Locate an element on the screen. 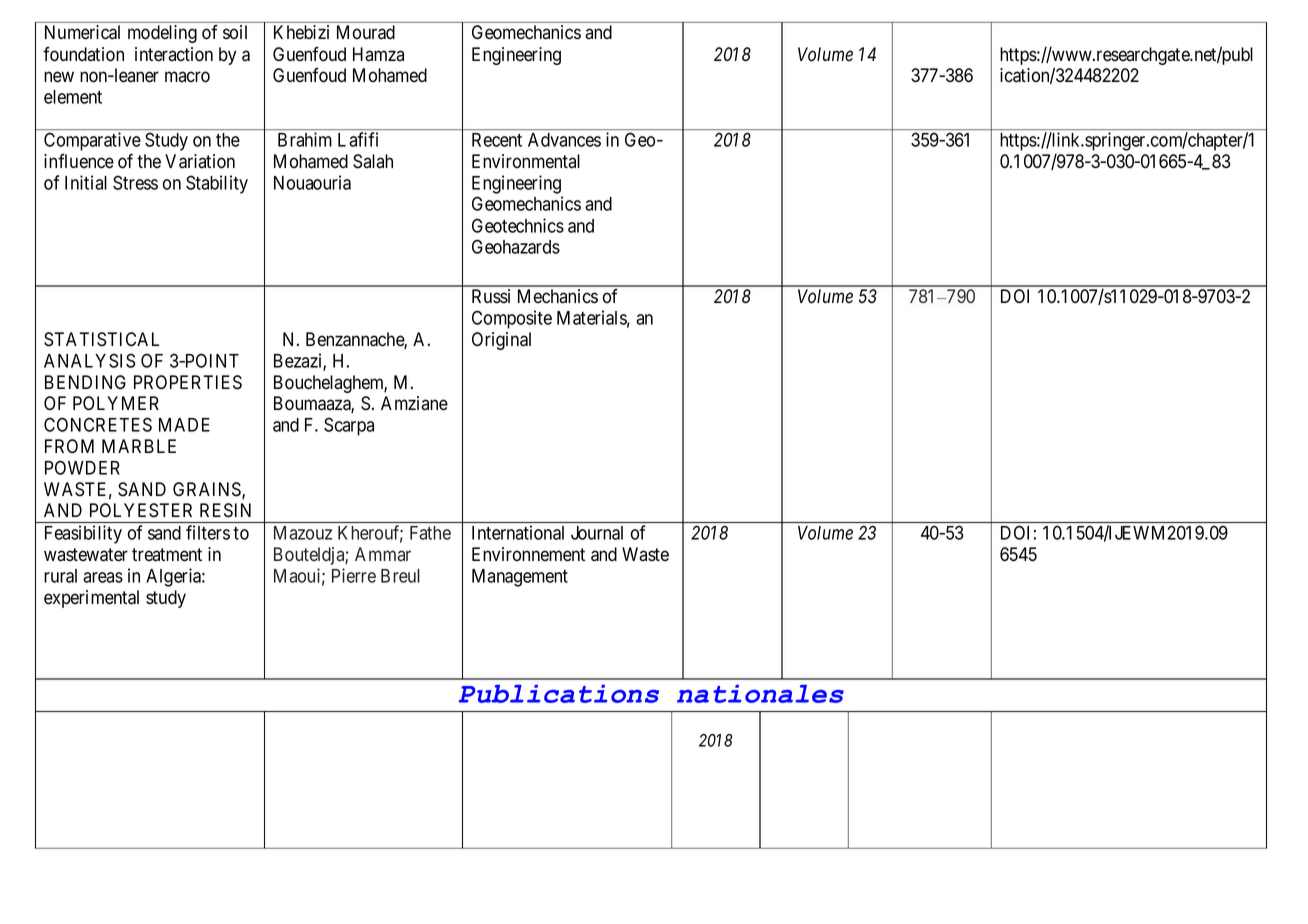  Mourad is located at coordinates (366, 32).
